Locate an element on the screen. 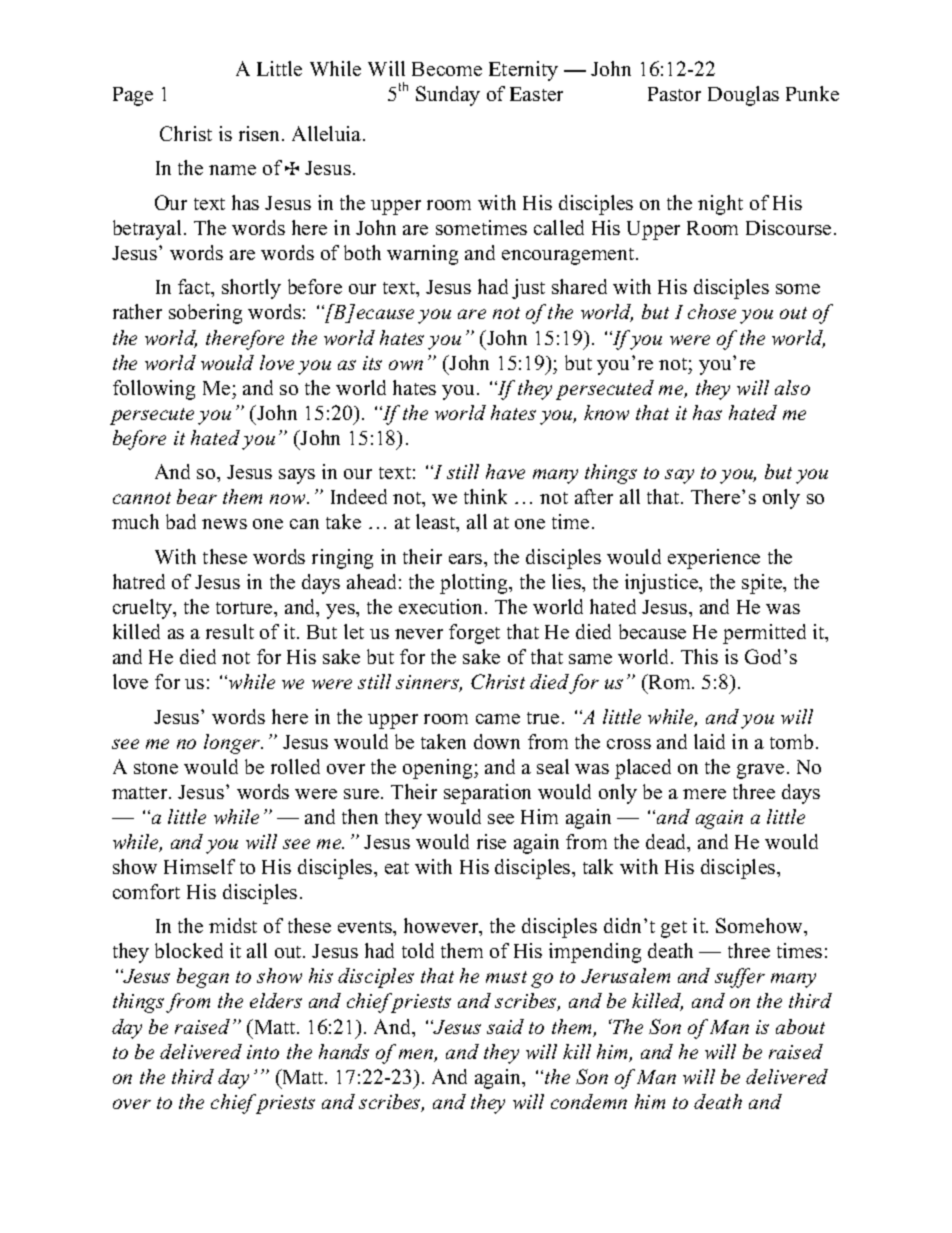 The height and width of the screenshot is (1233, 952). into is located at coordinates (263, 1052).
